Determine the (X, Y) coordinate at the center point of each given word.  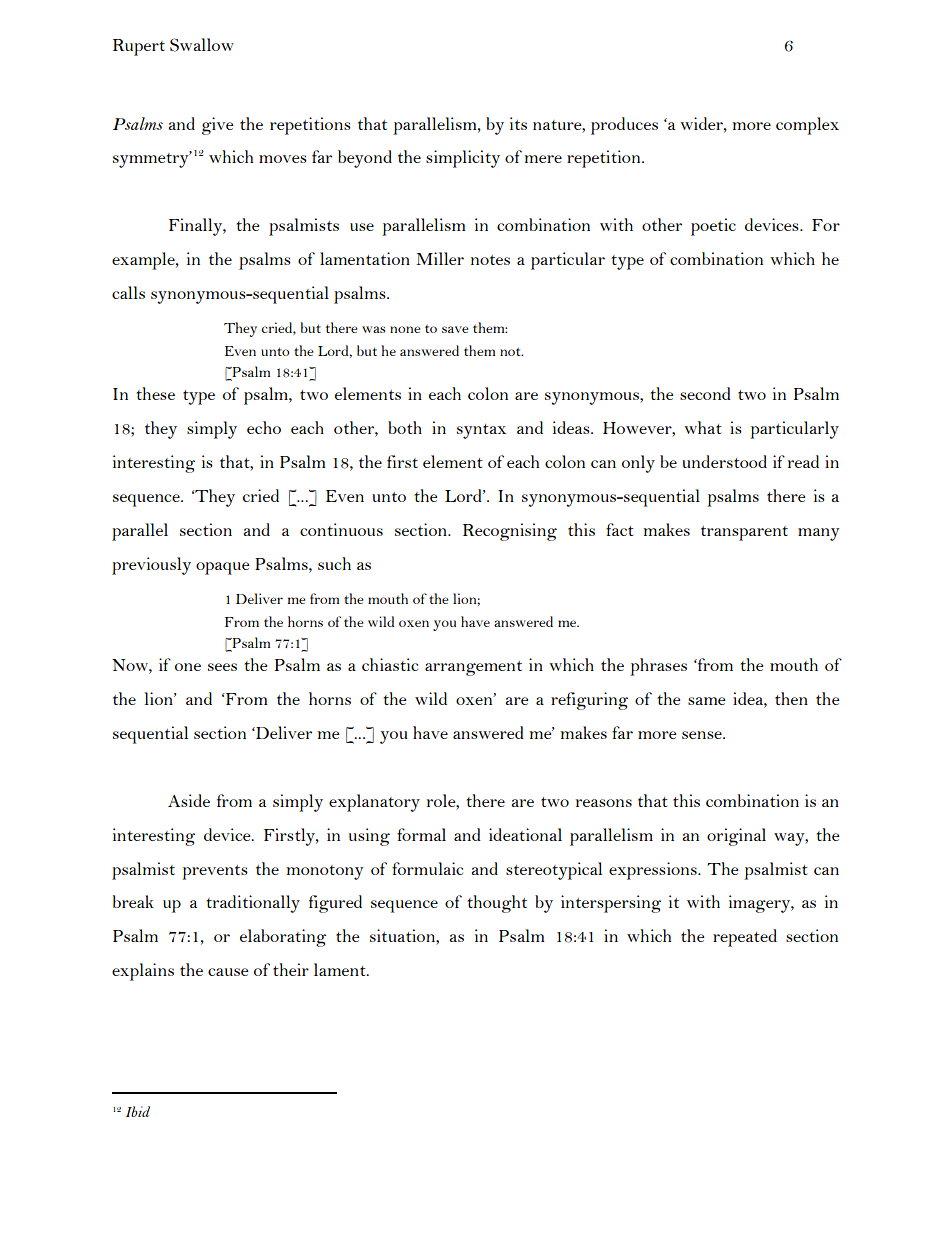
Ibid (138, 1111)
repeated (745, 938)
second (705, 393)
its (518, 123)
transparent (744, 533)
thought (497, 904)
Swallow (202, 45)
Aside (189, 800)
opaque (222, 568)
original (736, 837)
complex (807, 126)
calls (128, 292)
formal (421, 834)
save (455, 329)
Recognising (510, 532)
